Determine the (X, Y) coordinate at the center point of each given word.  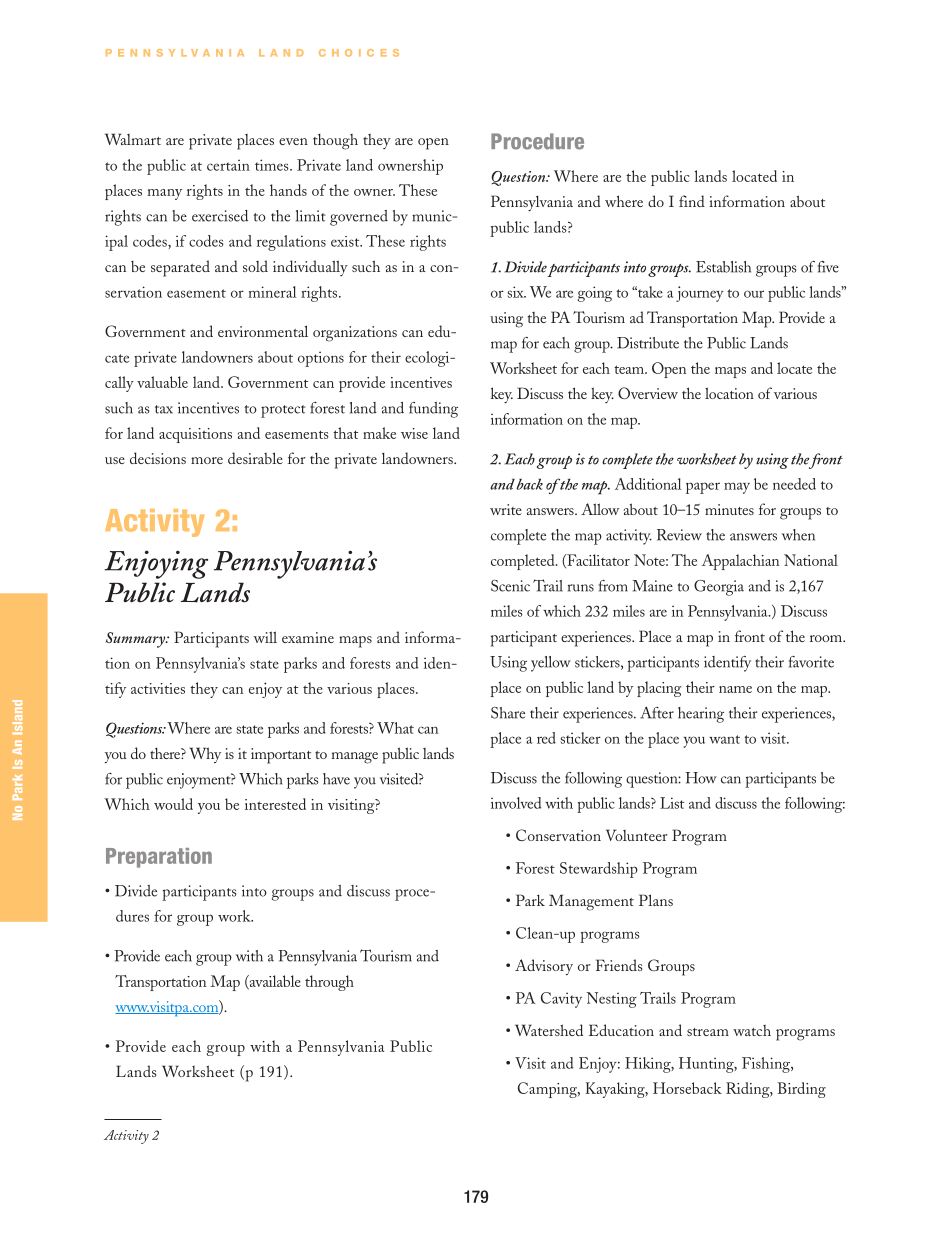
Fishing (767, 1065)
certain (228, 165)
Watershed (549, 1030)
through (329, 983)
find (692, 201)
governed (359, 218)
